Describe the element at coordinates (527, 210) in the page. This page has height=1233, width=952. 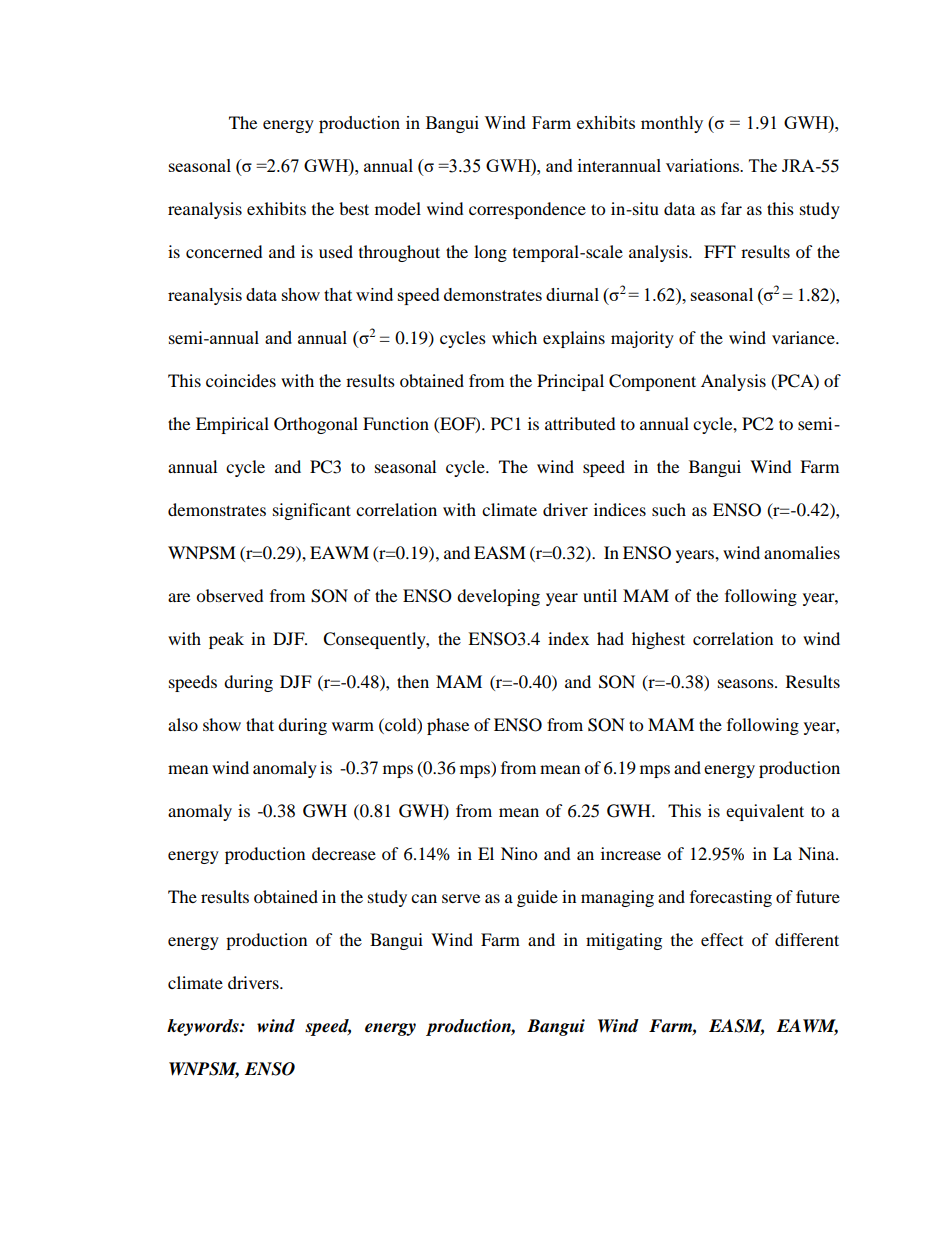
I see `correspondence` at that location.
